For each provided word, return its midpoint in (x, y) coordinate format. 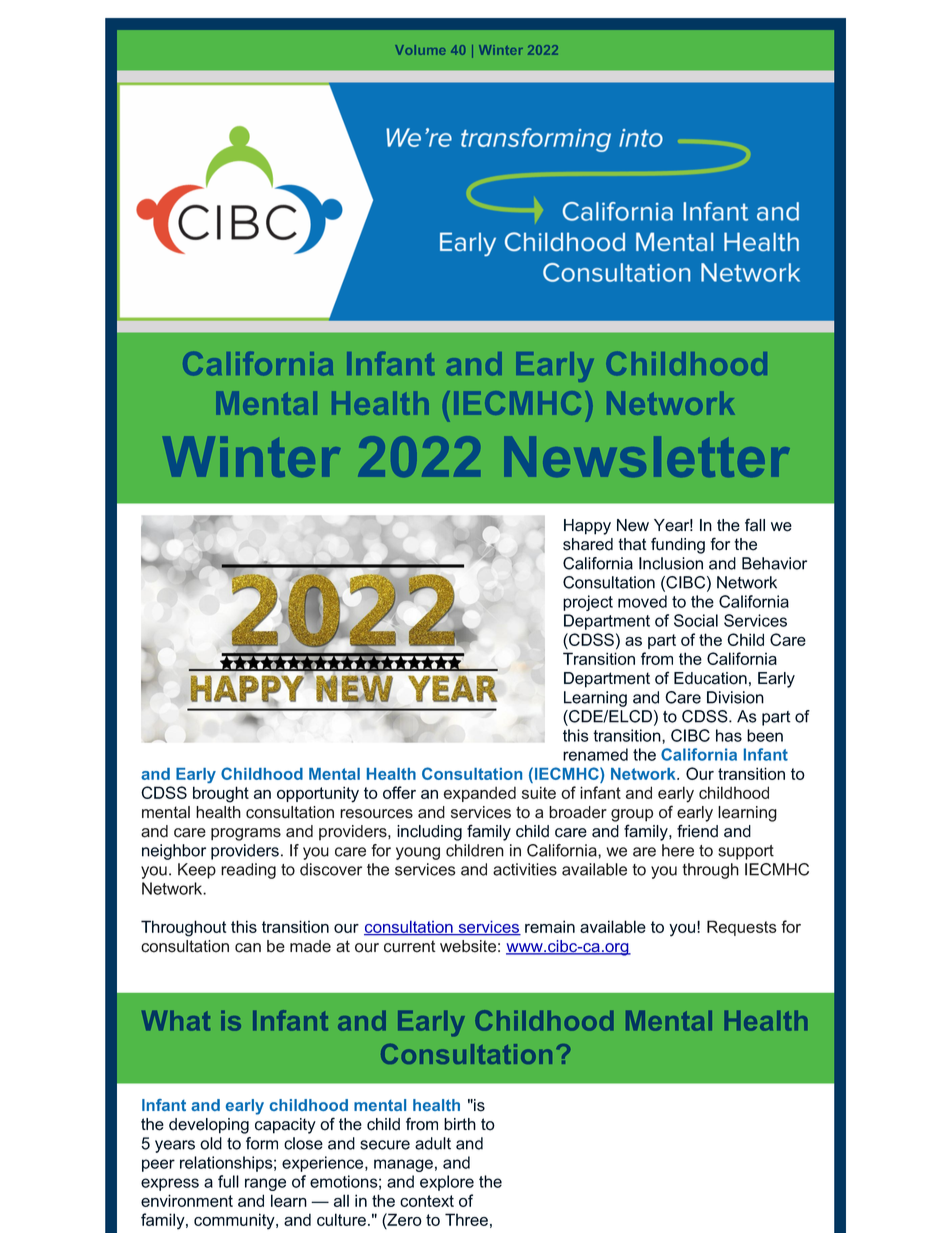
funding (678, 545)
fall (755, 525)
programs (246, 834)
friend (697, 831)
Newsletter (654, 456)
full (228, 1181)
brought (221, 794)
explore (447, 1183)
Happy (587, 527)
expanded (479, 794)
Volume (420, 50)
